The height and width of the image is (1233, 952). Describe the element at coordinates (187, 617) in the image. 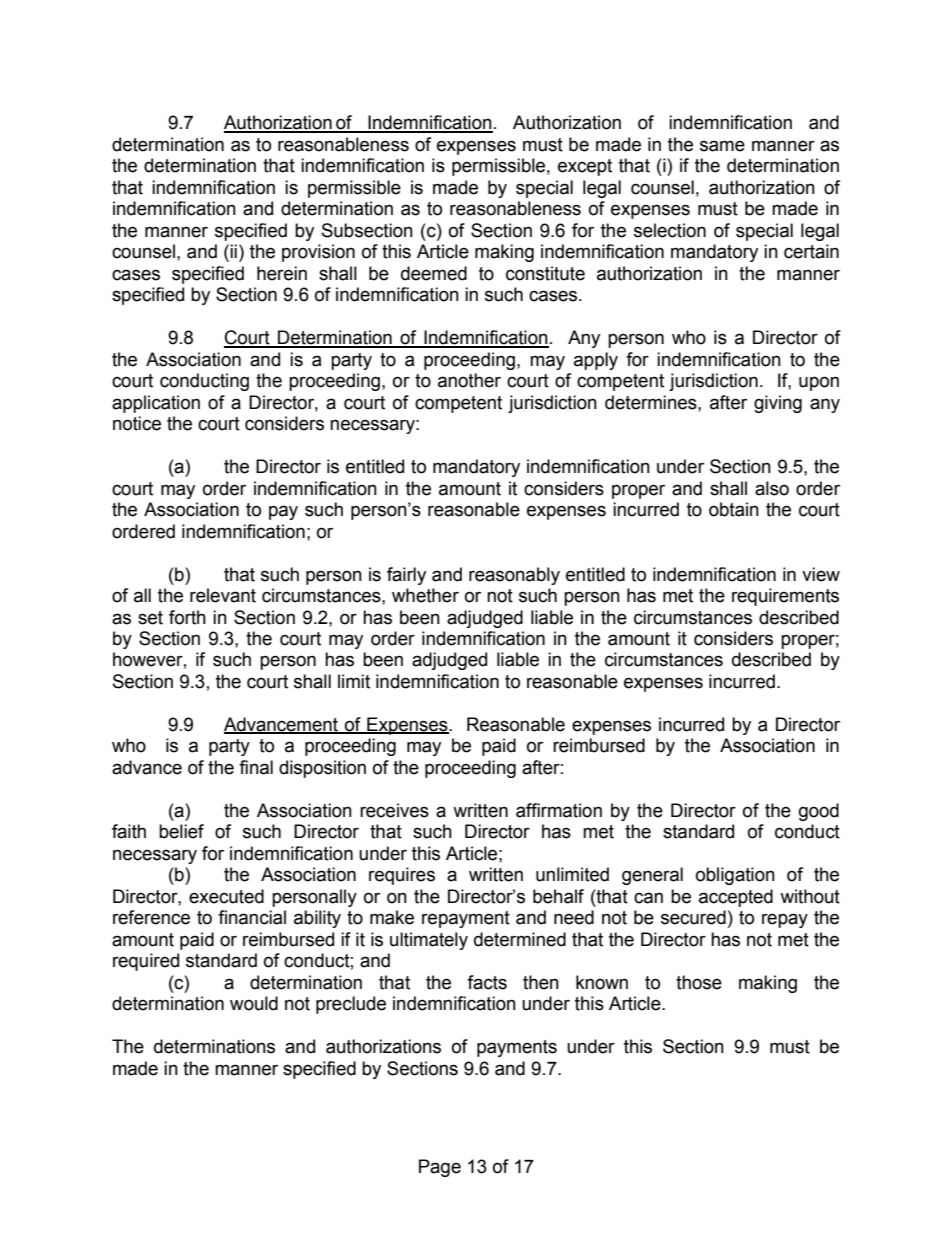

I see `forth` at that location.
